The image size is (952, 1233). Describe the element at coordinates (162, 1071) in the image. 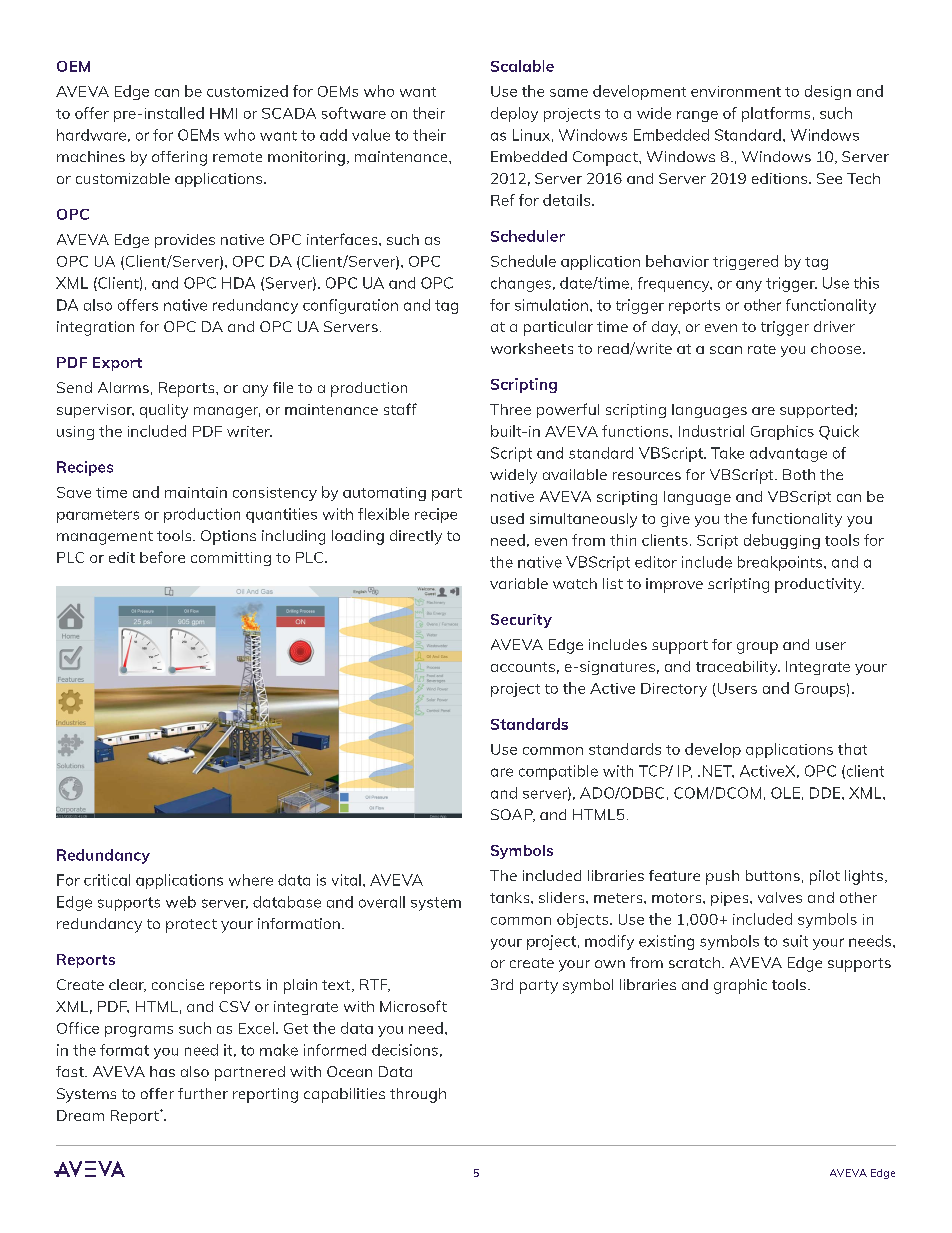

I see `has` at that location.
